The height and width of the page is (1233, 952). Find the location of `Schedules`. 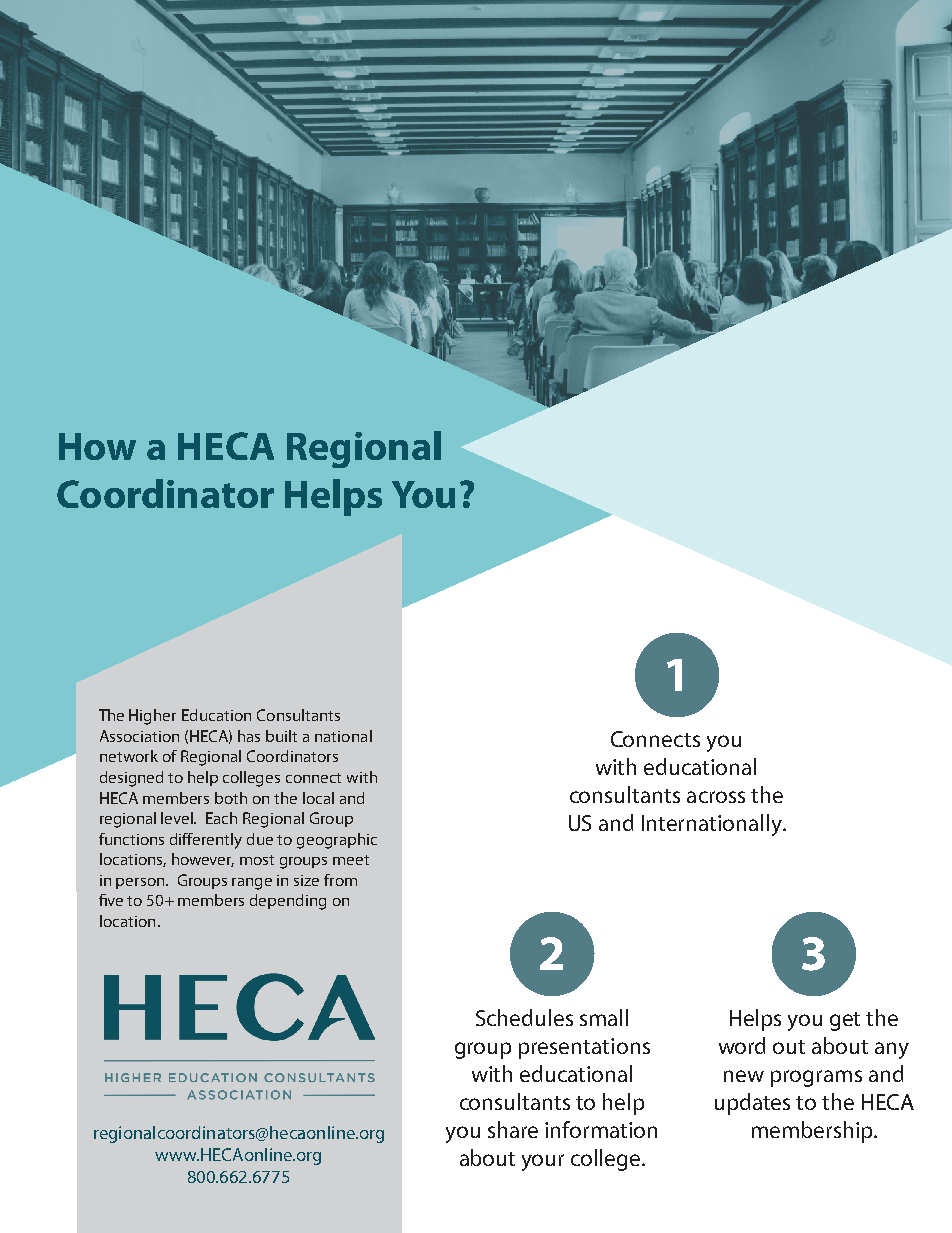

Schedules is located at coordinates (524, 1017).
